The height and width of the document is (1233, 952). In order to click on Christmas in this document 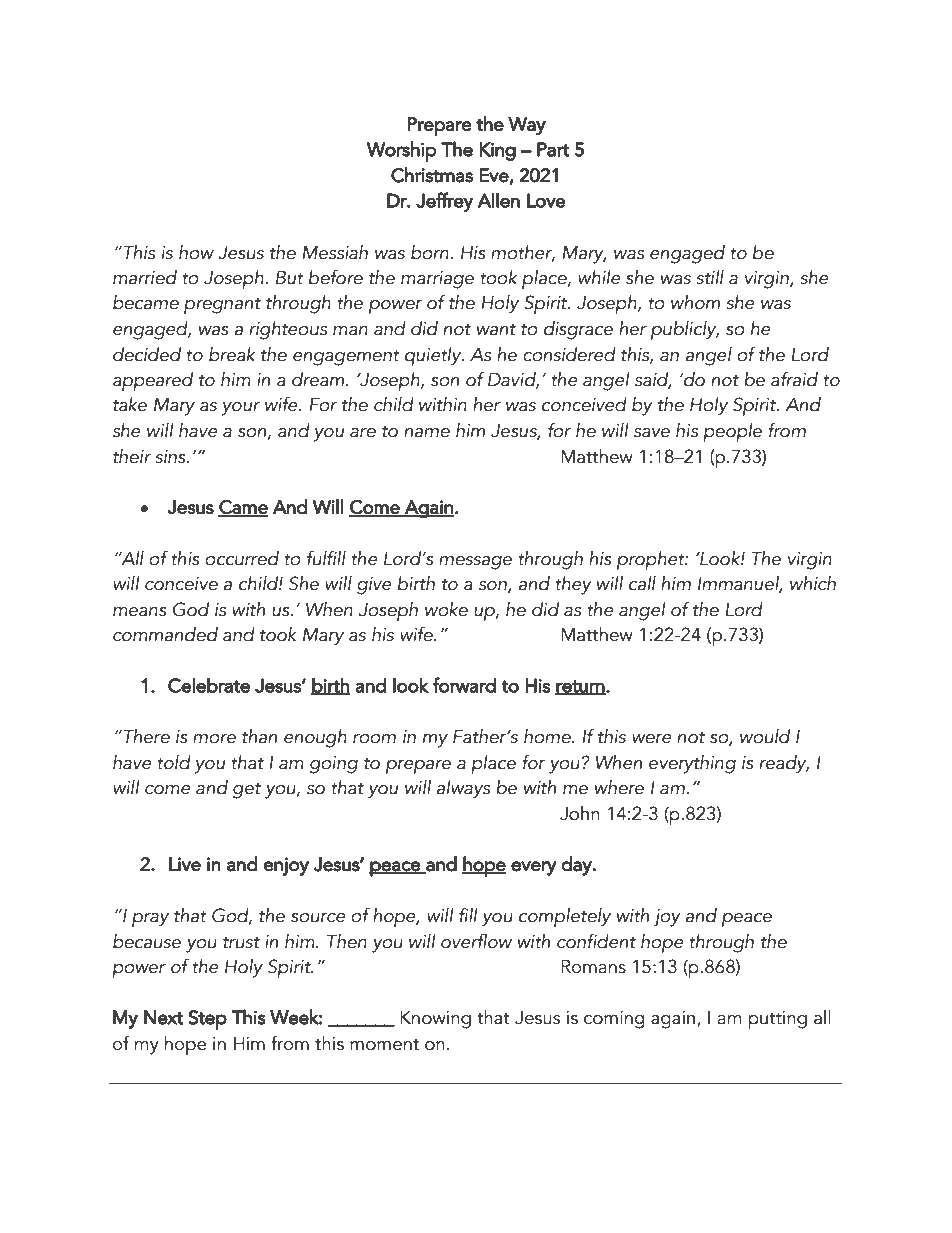, I will do `click(432, 175)`.
